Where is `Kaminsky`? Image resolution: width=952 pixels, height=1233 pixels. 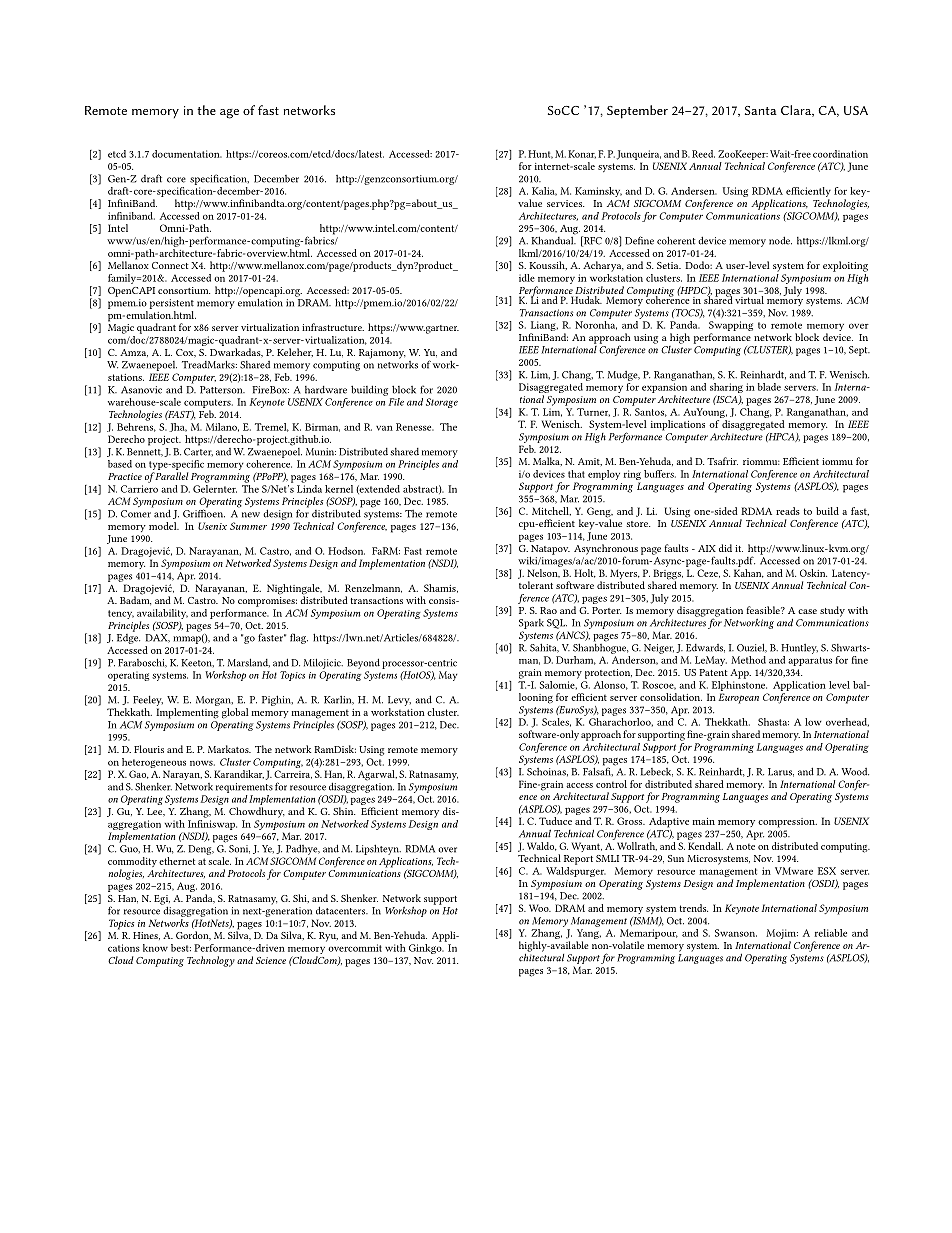
Kaminsky is located at coordinates (598, 192).
